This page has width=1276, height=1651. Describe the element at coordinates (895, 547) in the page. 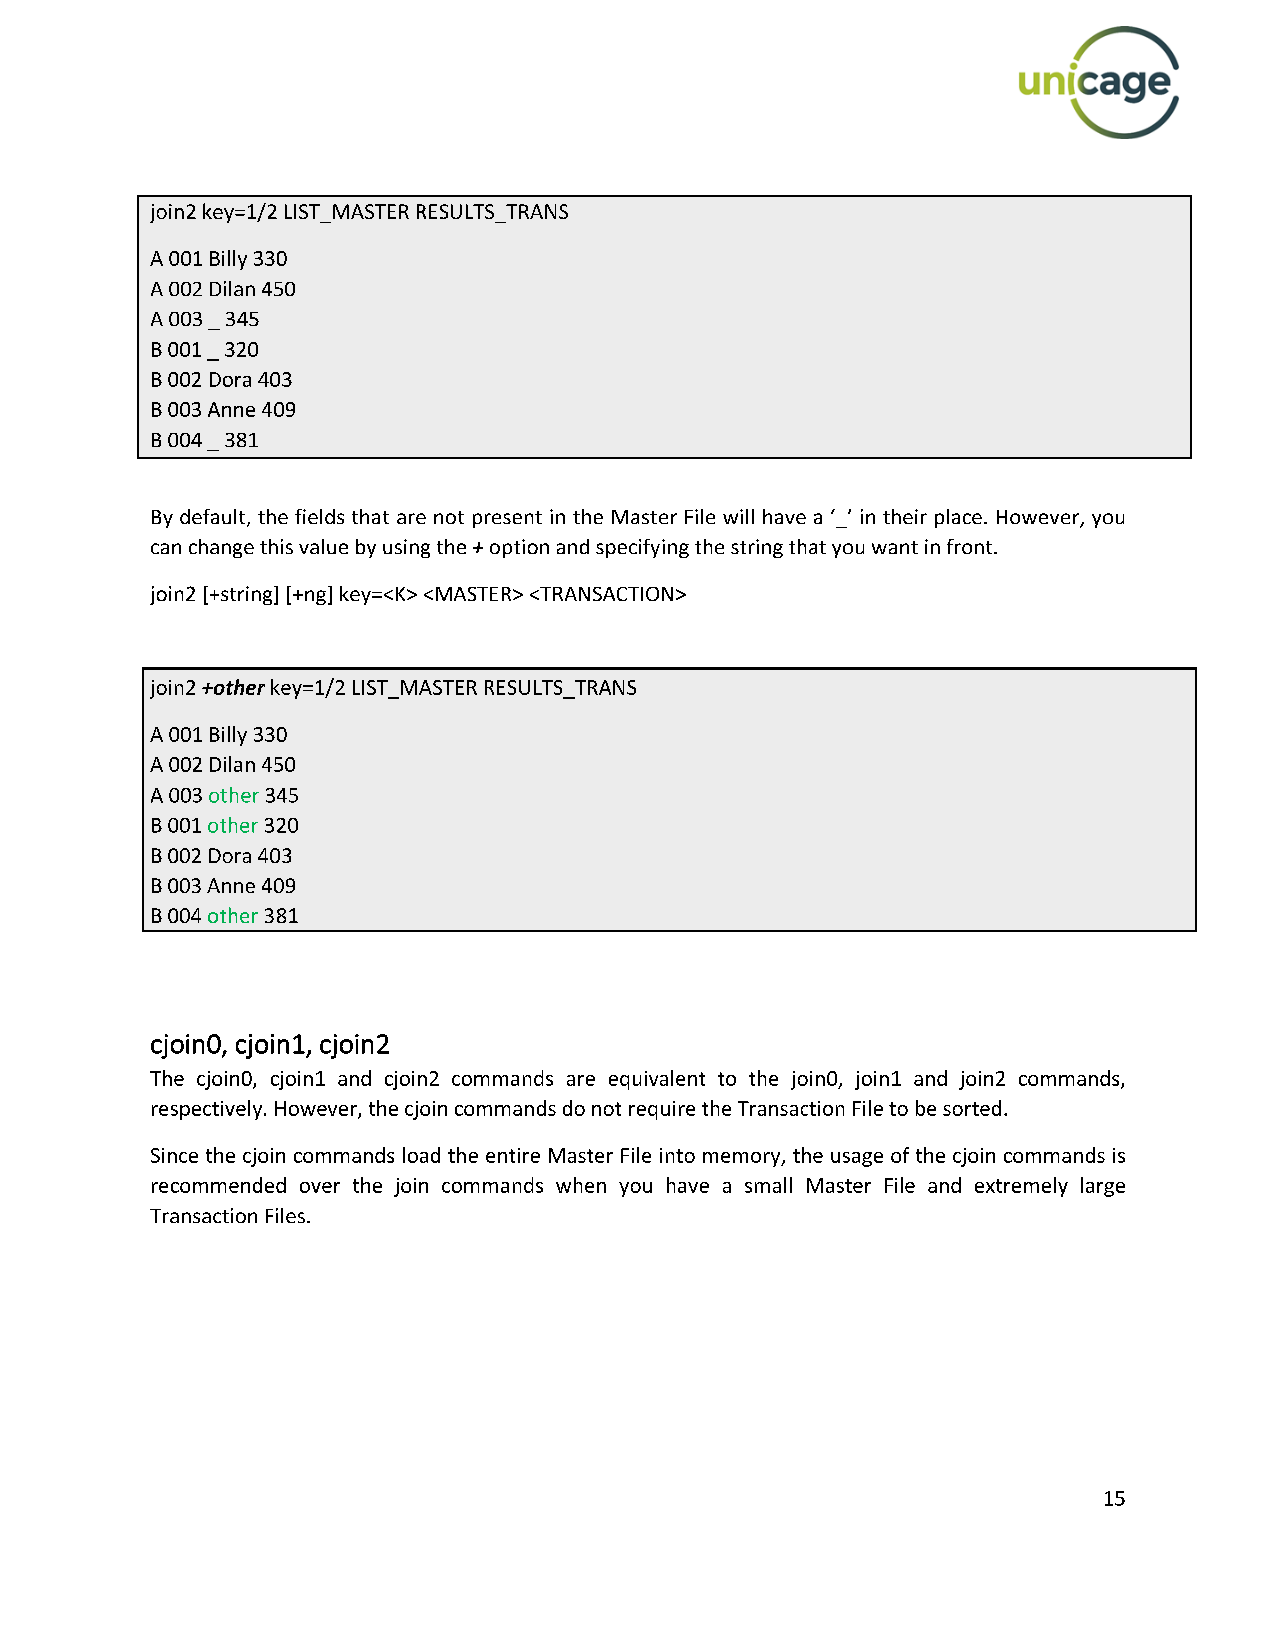

I see `want` at that location.
